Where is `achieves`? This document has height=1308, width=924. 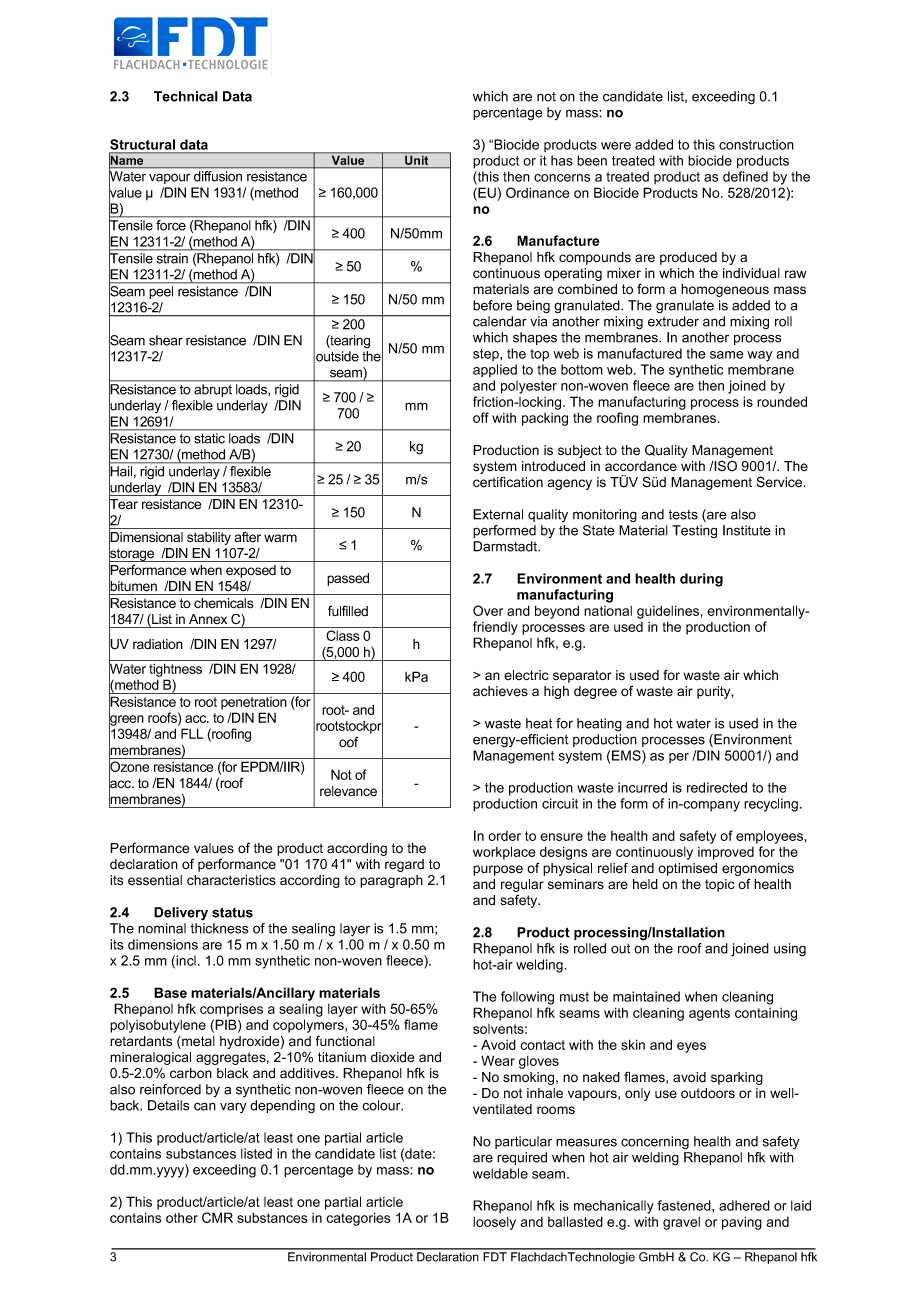 achieves is located at coordinates (500, 691).
